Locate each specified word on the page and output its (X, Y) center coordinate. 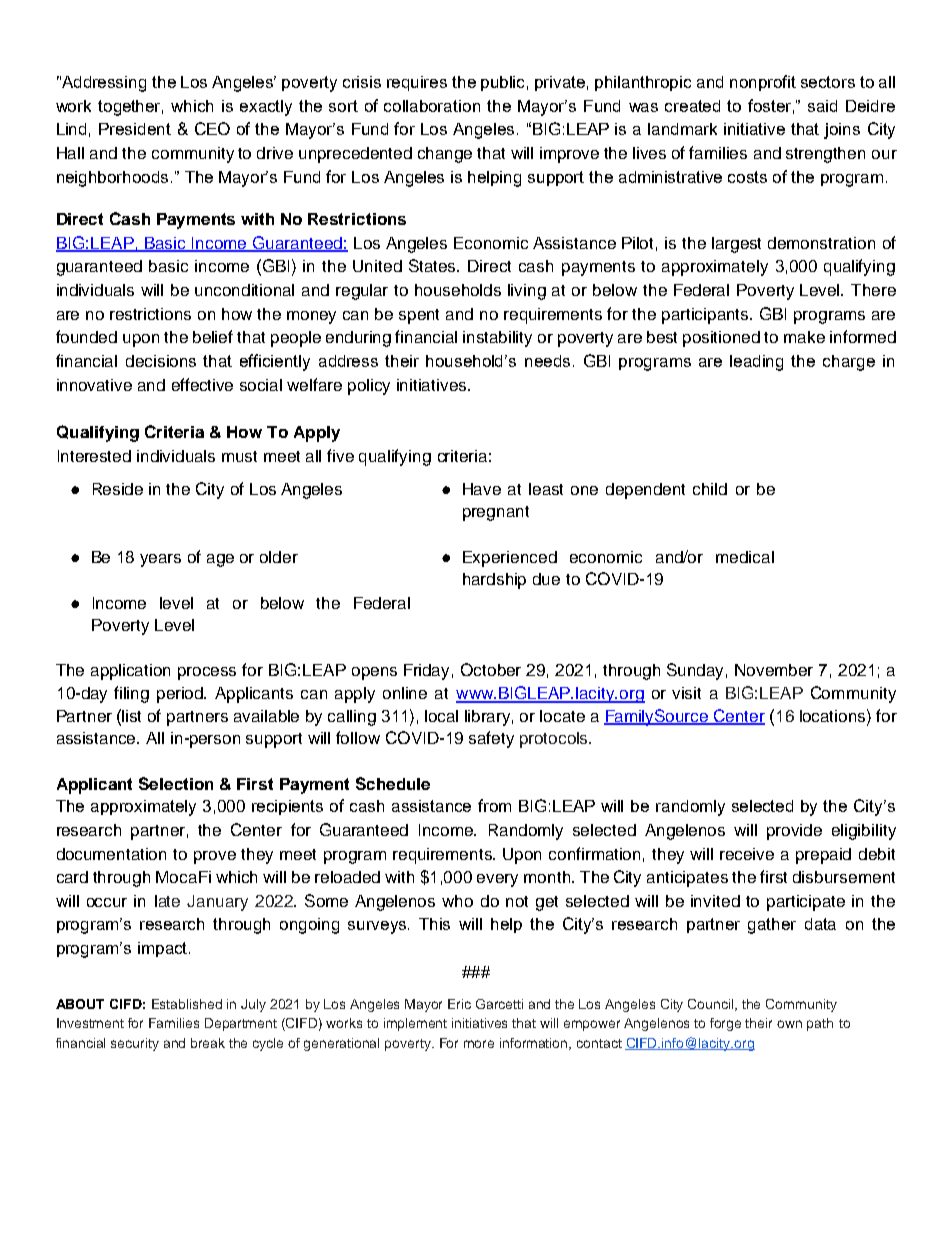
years (160, 560)
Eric (459, 1004)
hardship (494, 581)
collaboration (432, 106)
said (822, 106)
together (130, 108)
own (789, 1024)
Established (187, 1004)
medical (745, 557)
